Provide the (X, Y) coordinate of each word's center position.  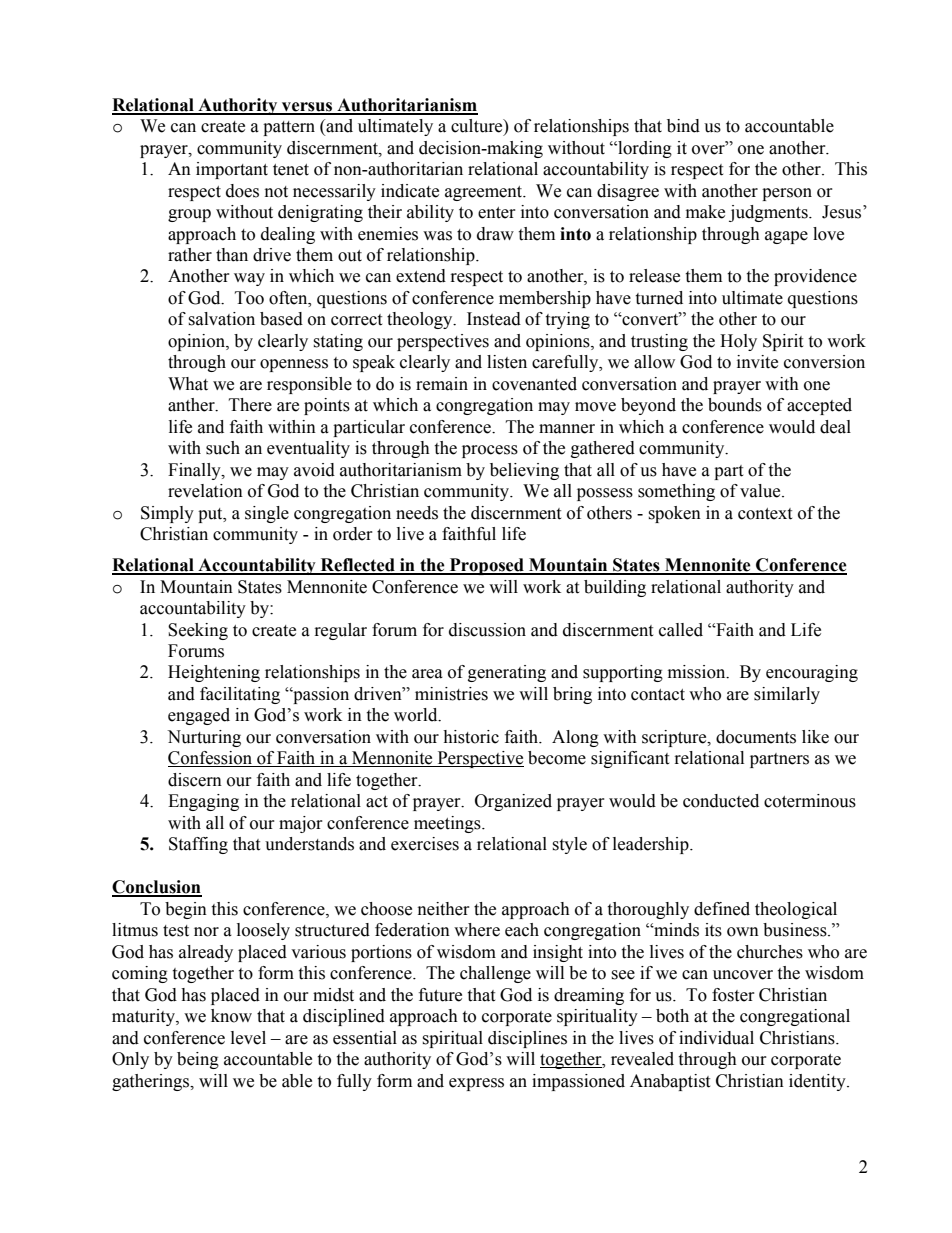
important (232, 170)
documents (756, 737)
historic (471, 737)
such (223, 448)
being (198, 1060)
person (787, 194)
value (761, 491)
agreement (485, 193)
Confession (211, 759)
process (490, 451)
